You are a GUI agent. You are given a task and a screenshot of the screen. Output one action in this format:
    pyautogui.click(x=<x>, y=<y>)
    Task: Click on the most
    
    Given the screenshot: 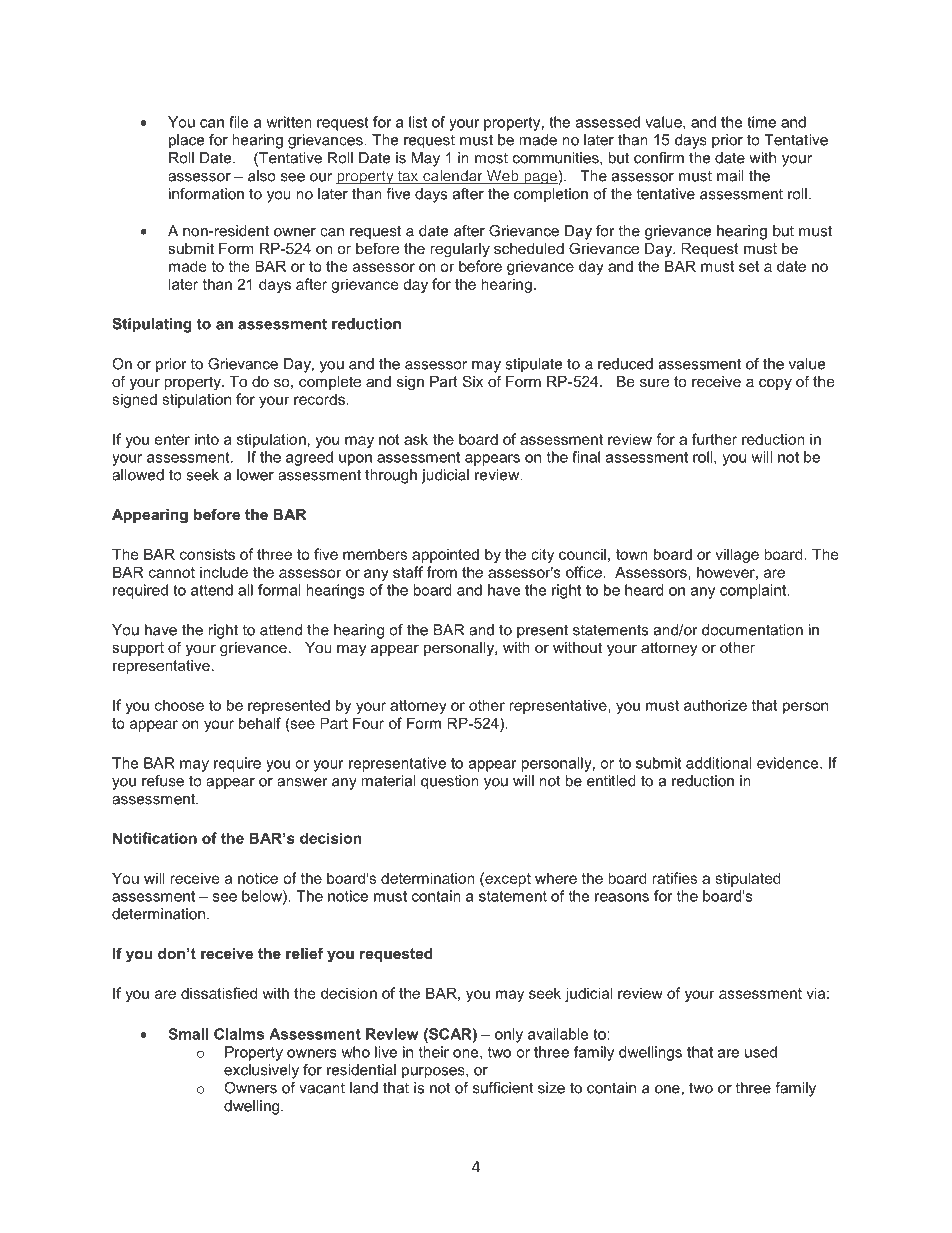 What is the action you would take?
    pyautogui.click(x=491, y=158)
